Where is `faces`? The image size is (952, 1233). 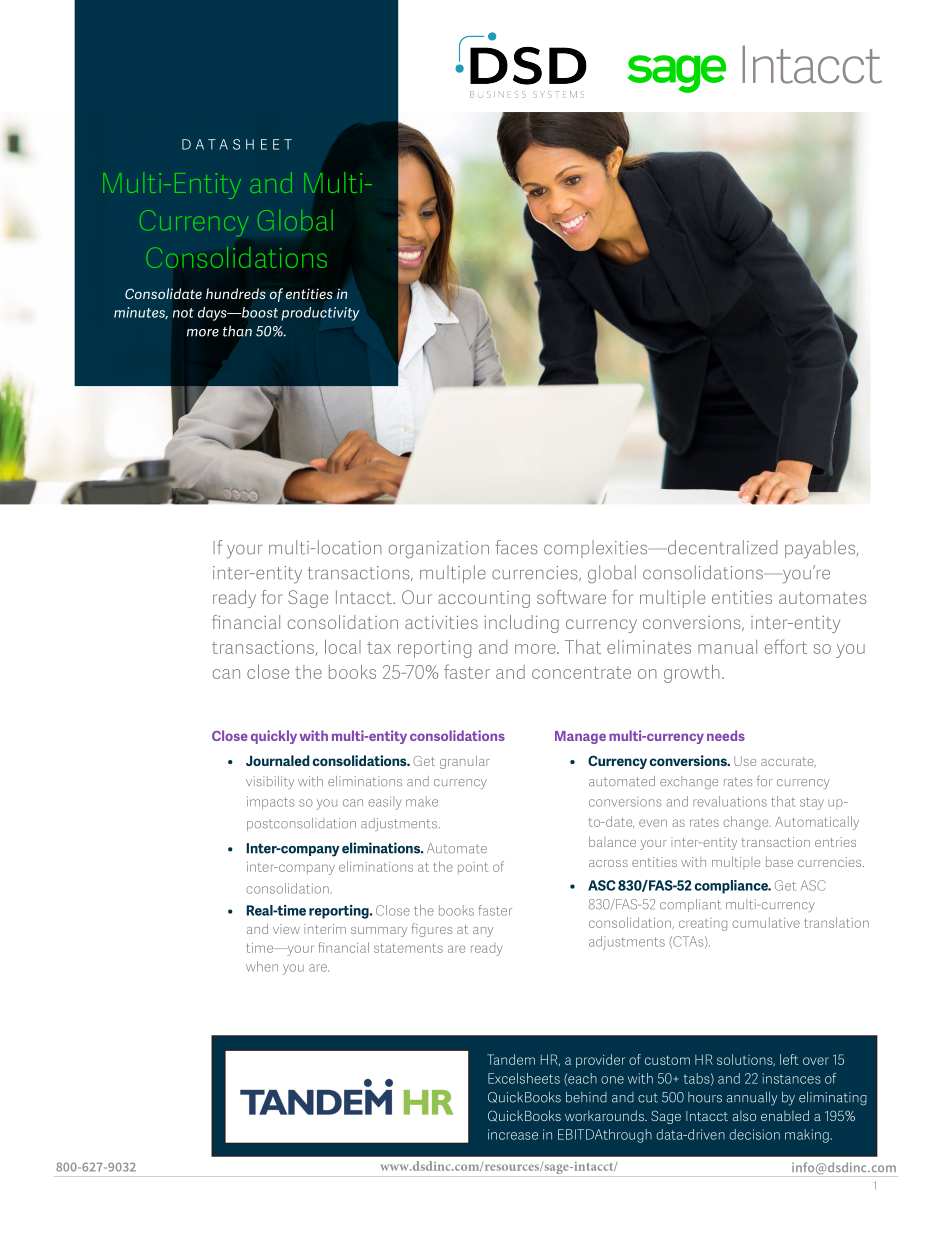
faces is located at coordinates (516, 547).
